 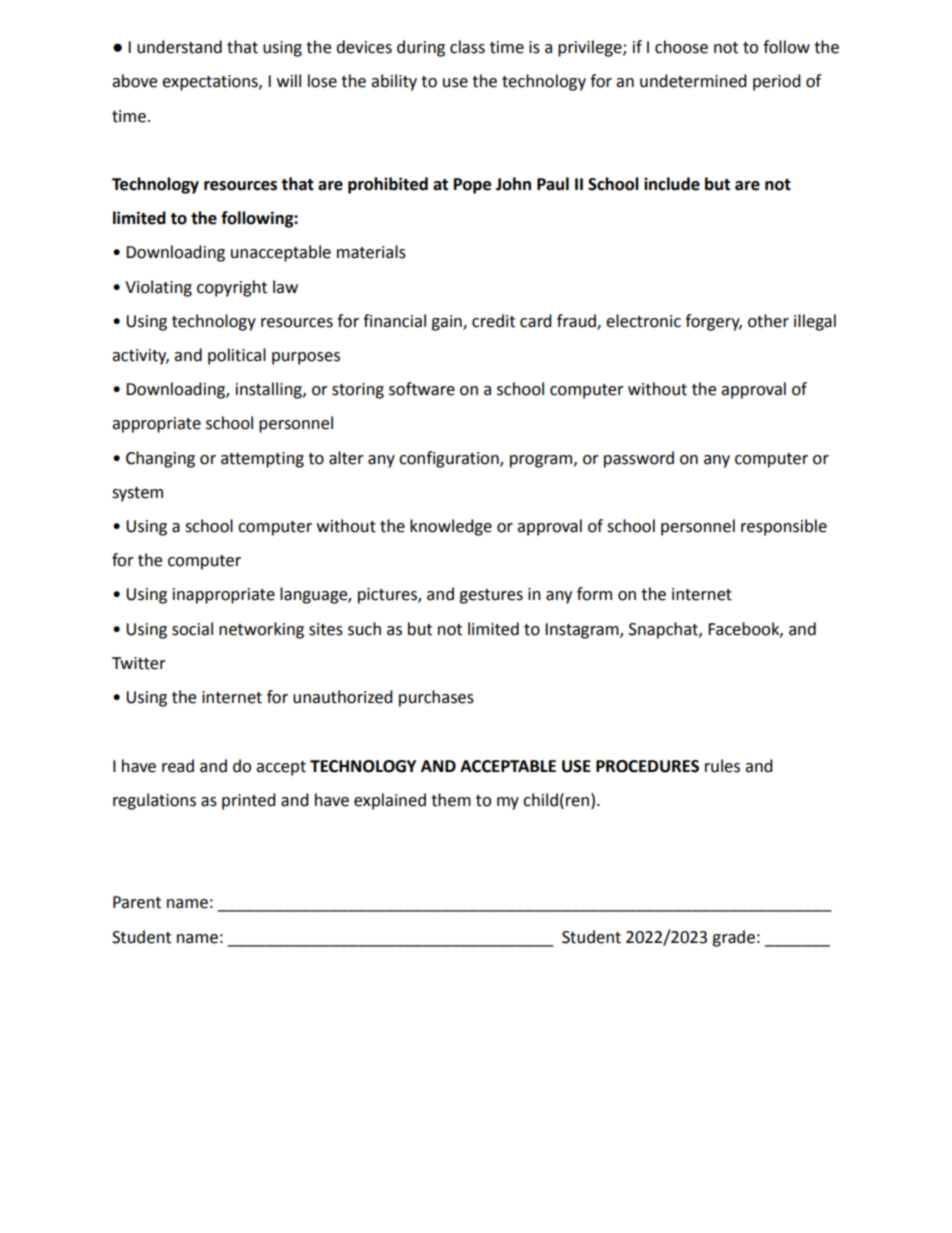 I want to click on include, so click(x=672, y=184).
